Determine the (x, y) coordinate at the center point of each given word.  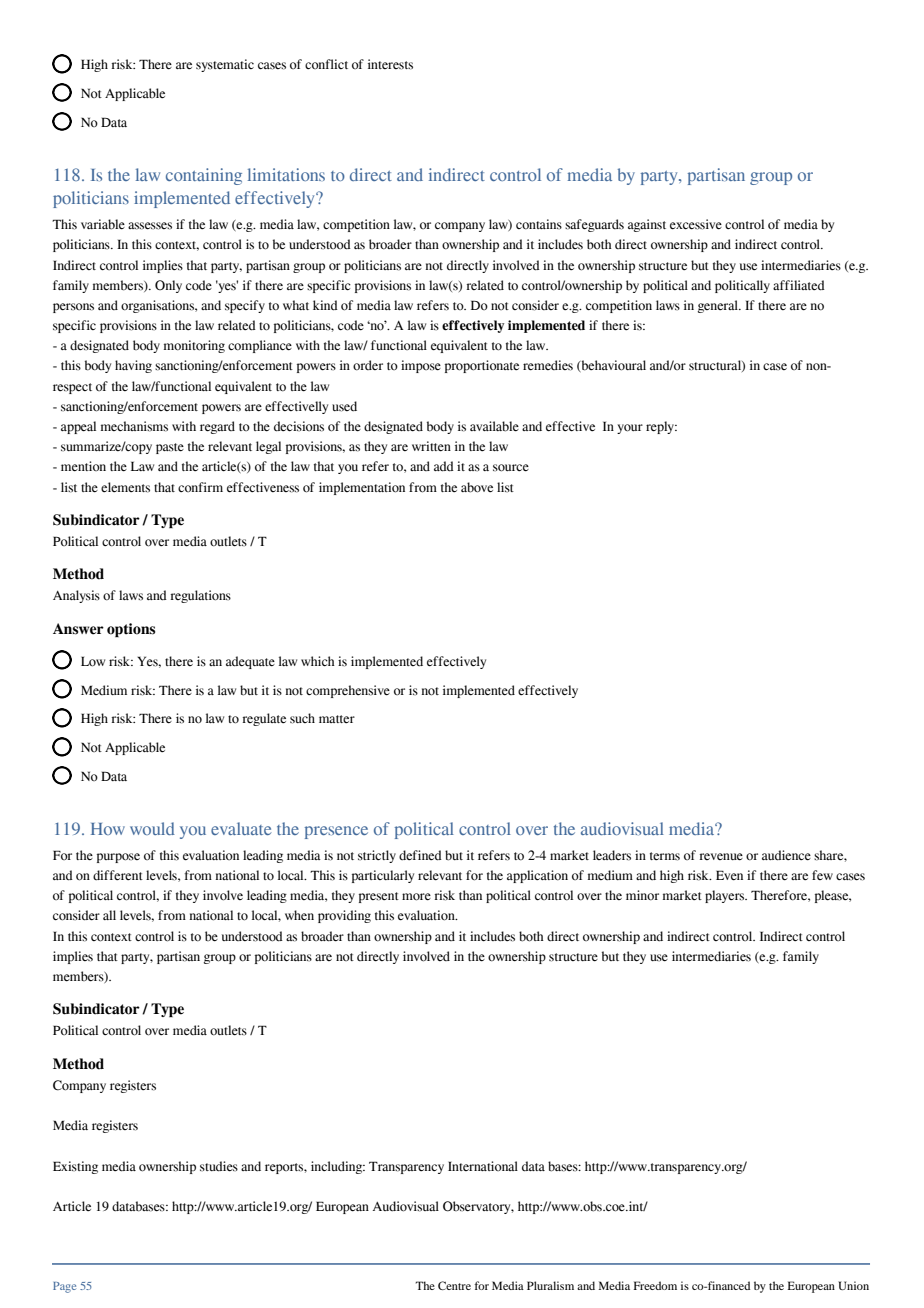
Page (64, 1287)
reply (661, 427)
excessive (696, 224)
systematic (225, 65)
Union (853, 1285)
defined (420, 855)
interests (390, 64)
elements (125, 487)
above (477, 487)
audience (786, 855)
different (118, 875)
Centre (454, 1285)
